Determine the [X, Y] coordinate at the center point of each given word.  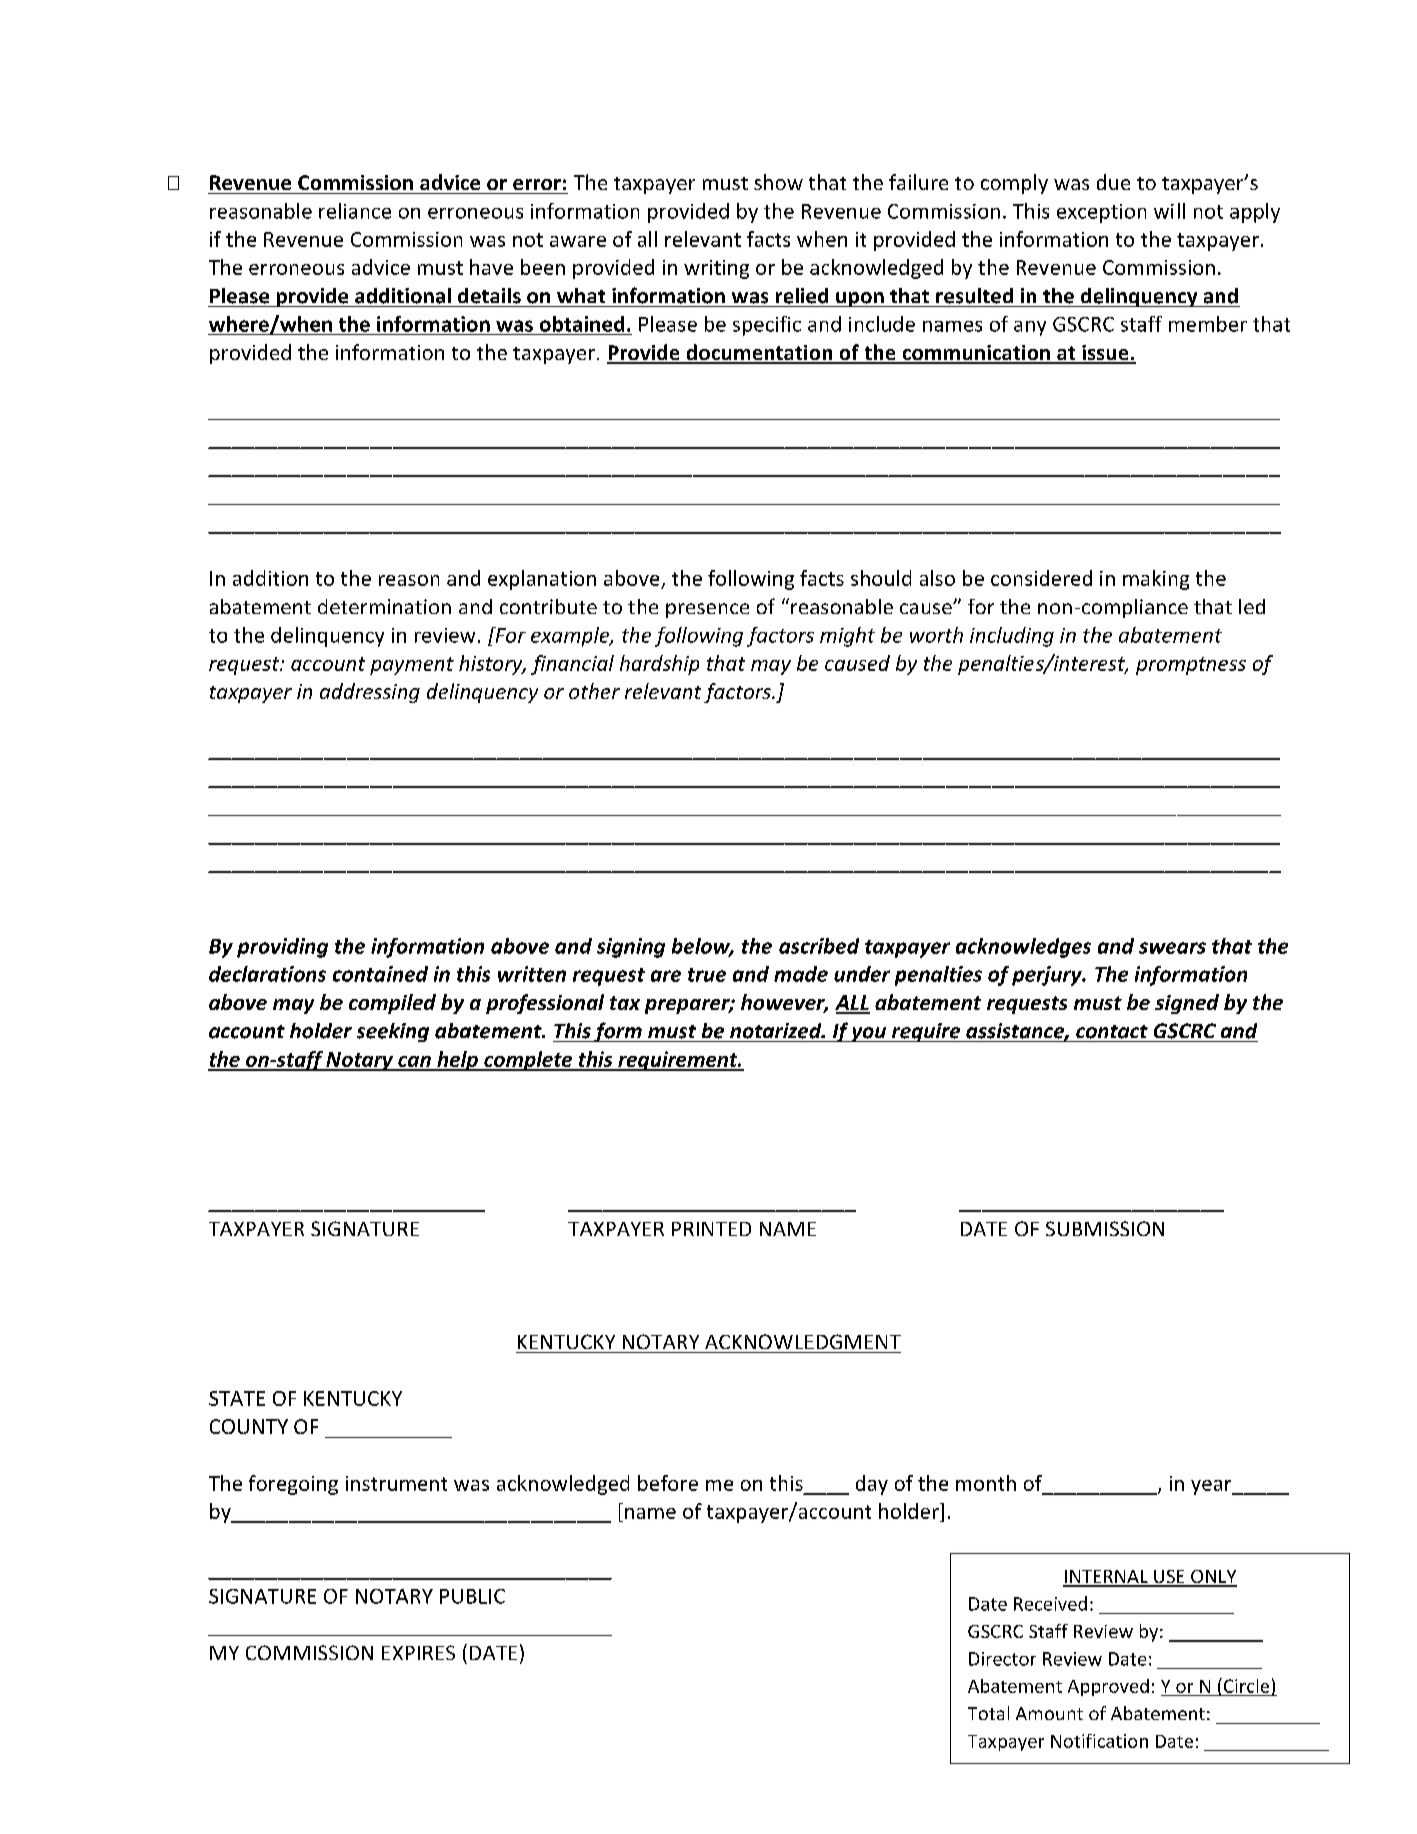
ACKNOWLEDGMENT [803, 1341]
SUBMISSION [1105, 1228]
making [1156, 580]
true [707, 975]
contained [380, 974]
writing [716, 269]
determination [384, 606]
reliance [355, 211]
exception [1101, 213]
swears [1172, 948]
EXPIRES [418, 1652]
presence [707, 610]
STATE [237, 1398]
